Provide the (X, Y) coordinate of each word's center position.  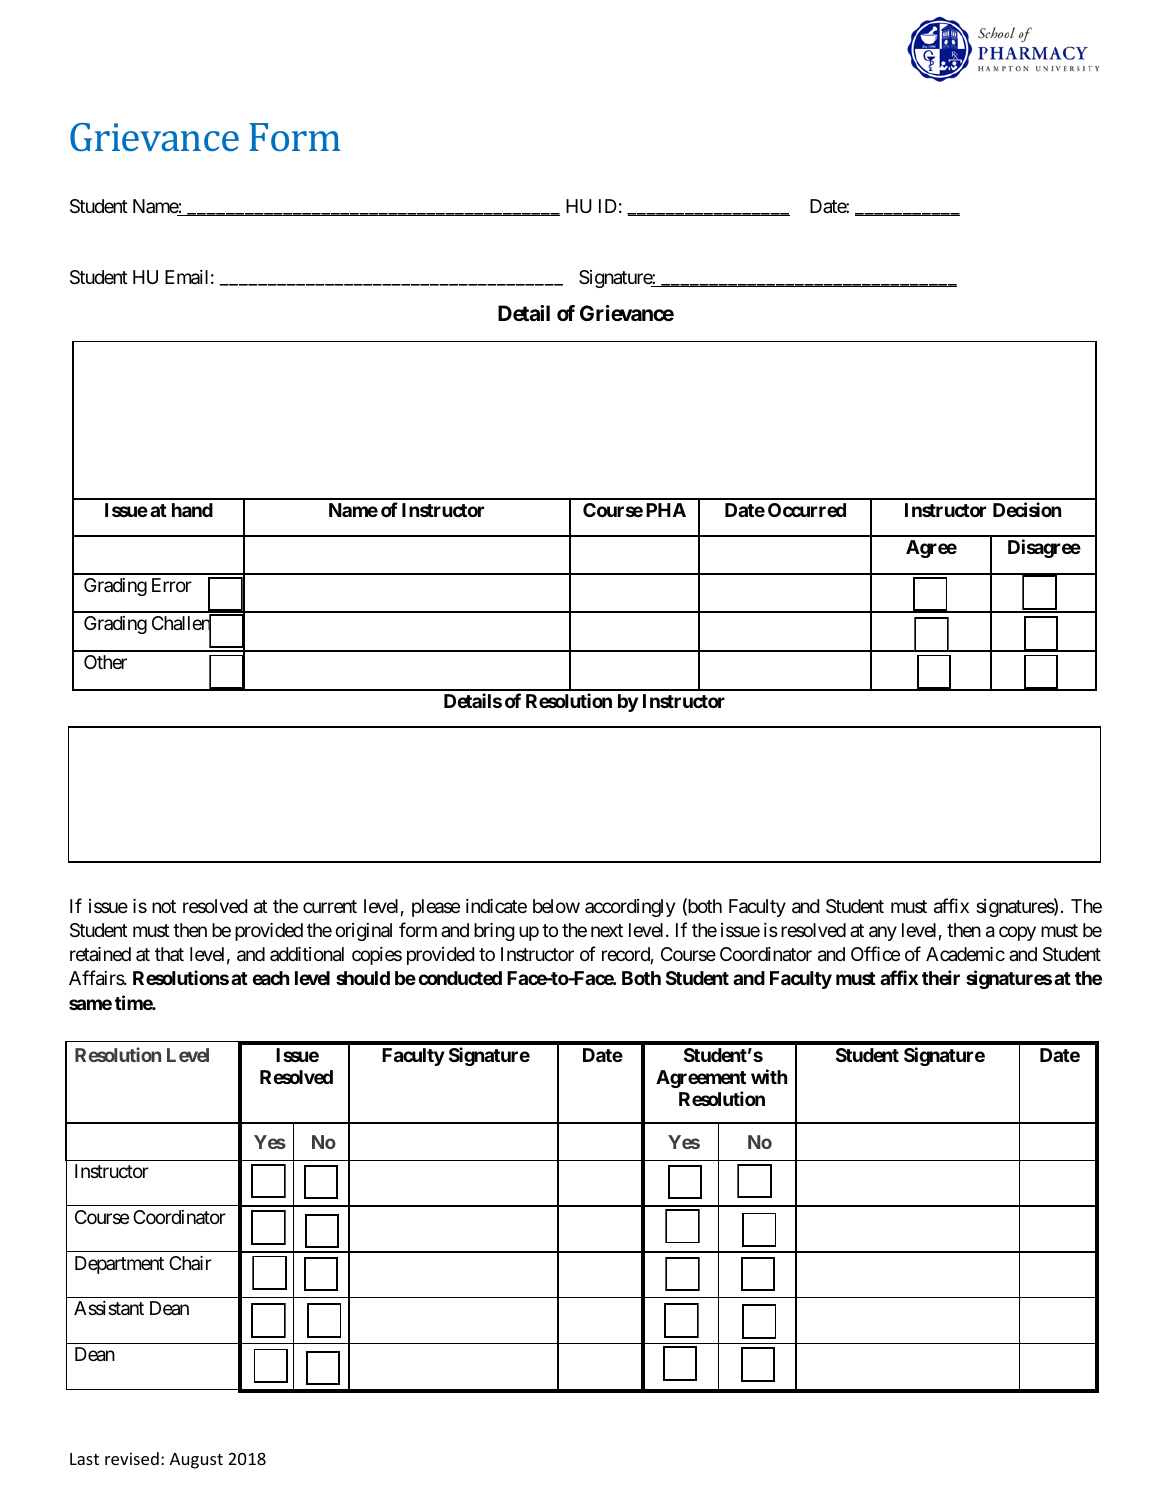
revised (132, 1458)
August (196, 1461)
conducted (460, 978)
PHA (666, 510)
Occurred (807, 510)
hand (192, 510)
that (169, 954)
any (883, 933)
